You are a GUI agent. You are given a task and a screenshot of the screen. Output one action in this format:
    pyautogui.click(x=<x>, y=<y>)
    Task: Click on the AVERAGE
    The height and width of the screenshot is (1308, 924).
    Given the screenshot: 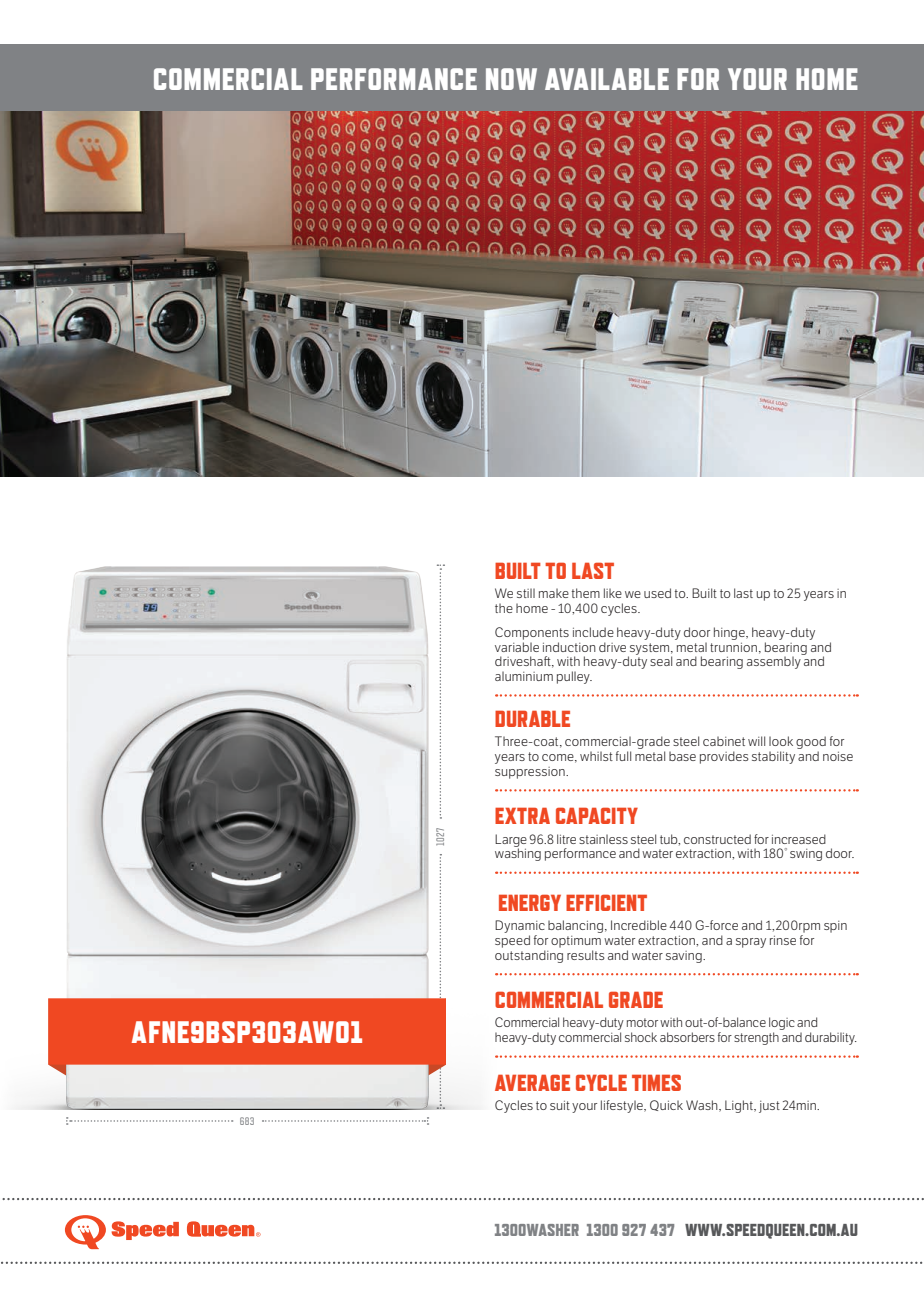 What is the action you would take?
    pyautogui.click(x=532, y=1082)
